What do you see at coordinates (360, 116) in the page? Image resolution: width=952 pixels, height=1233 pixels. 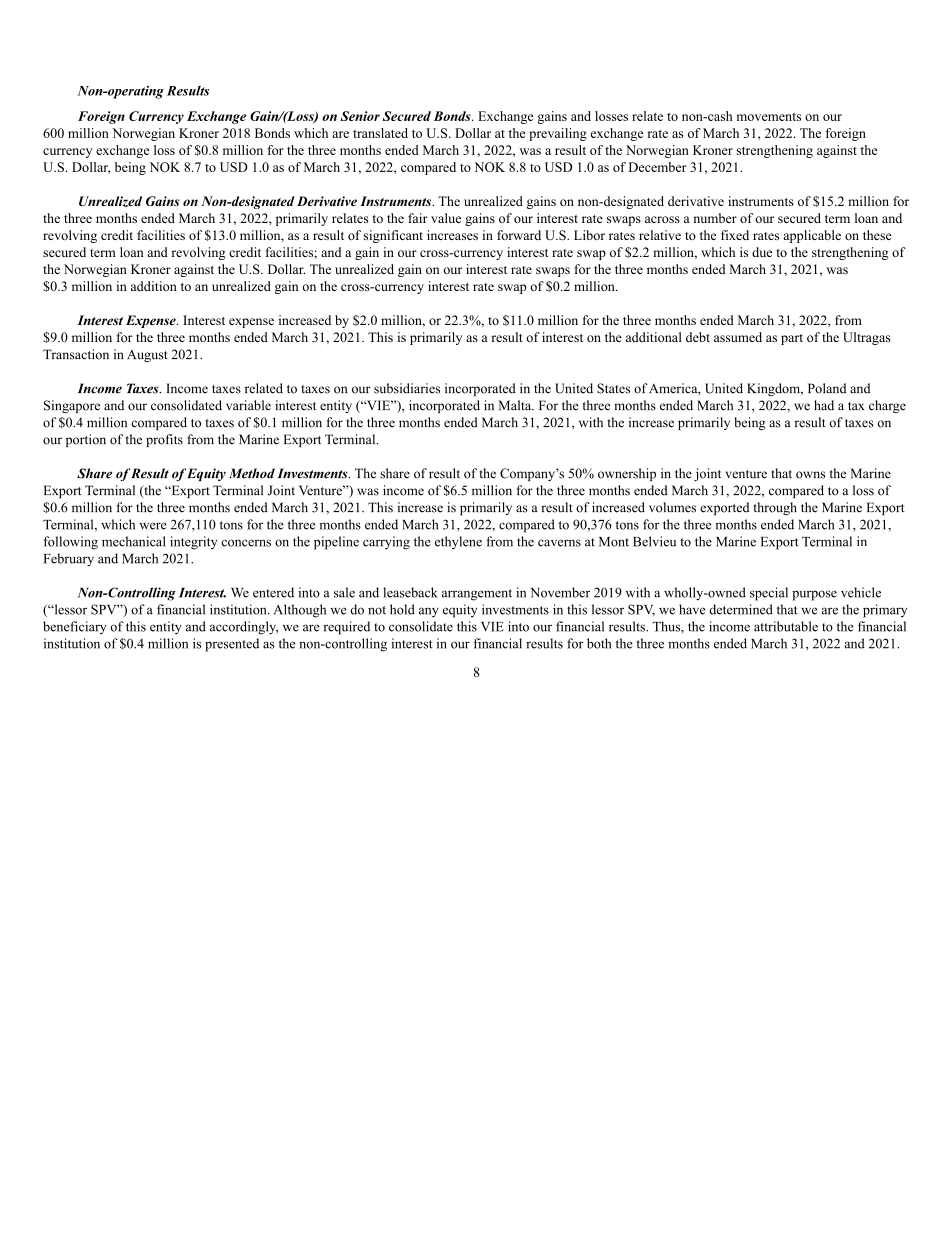 I see `Senior` at bounding box center [360, 116].
